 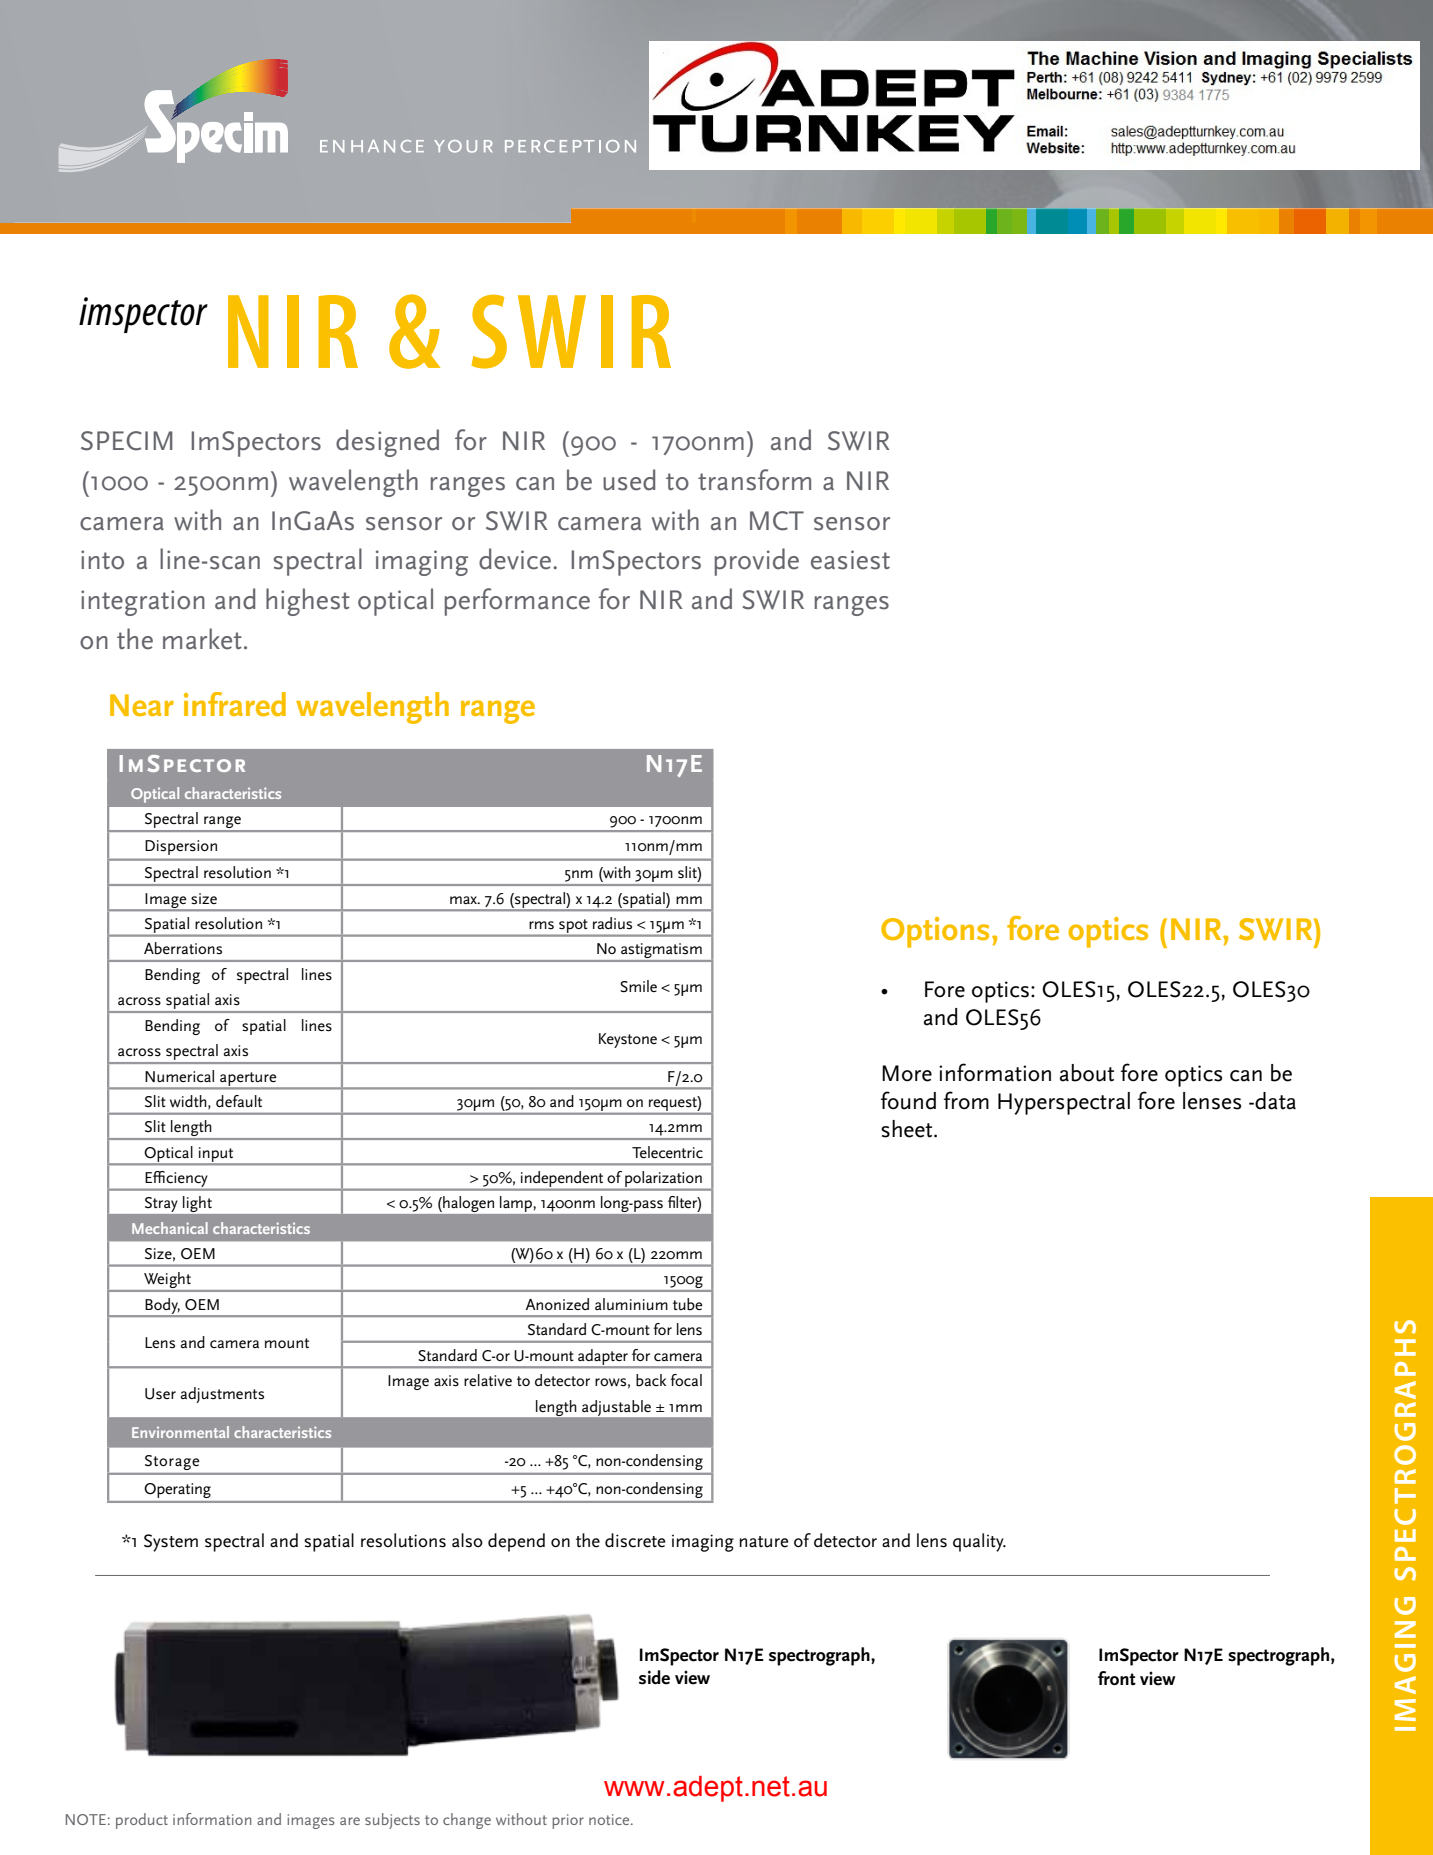 What do you see at coordinates (979, 1542) in the image?
I see `quality` at bounding box center [979, 1542].
